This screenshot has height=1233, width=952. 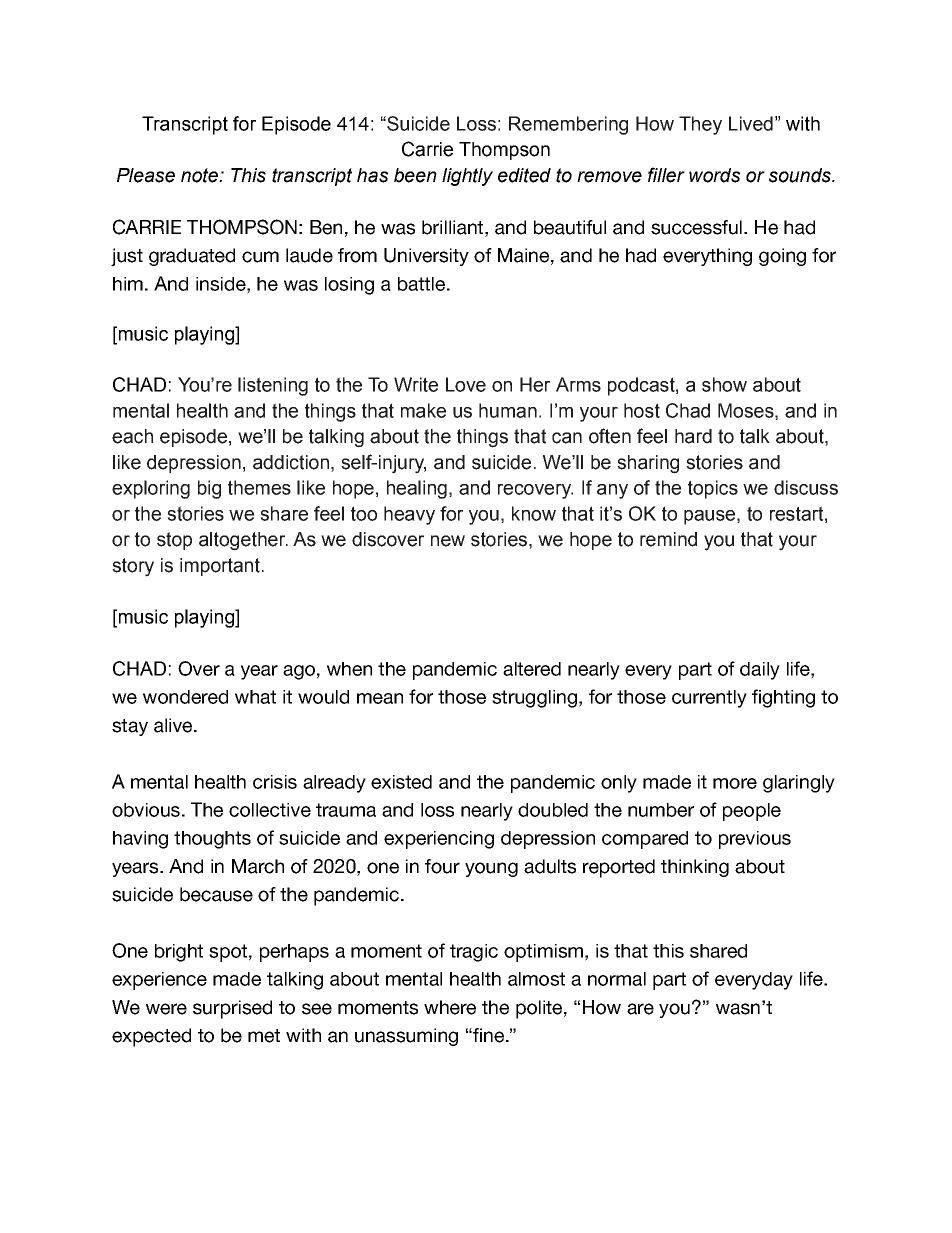 What do you see at coordinates (200, 175) in the screenshot?
I see `note` at bounding box center [200, 175].
